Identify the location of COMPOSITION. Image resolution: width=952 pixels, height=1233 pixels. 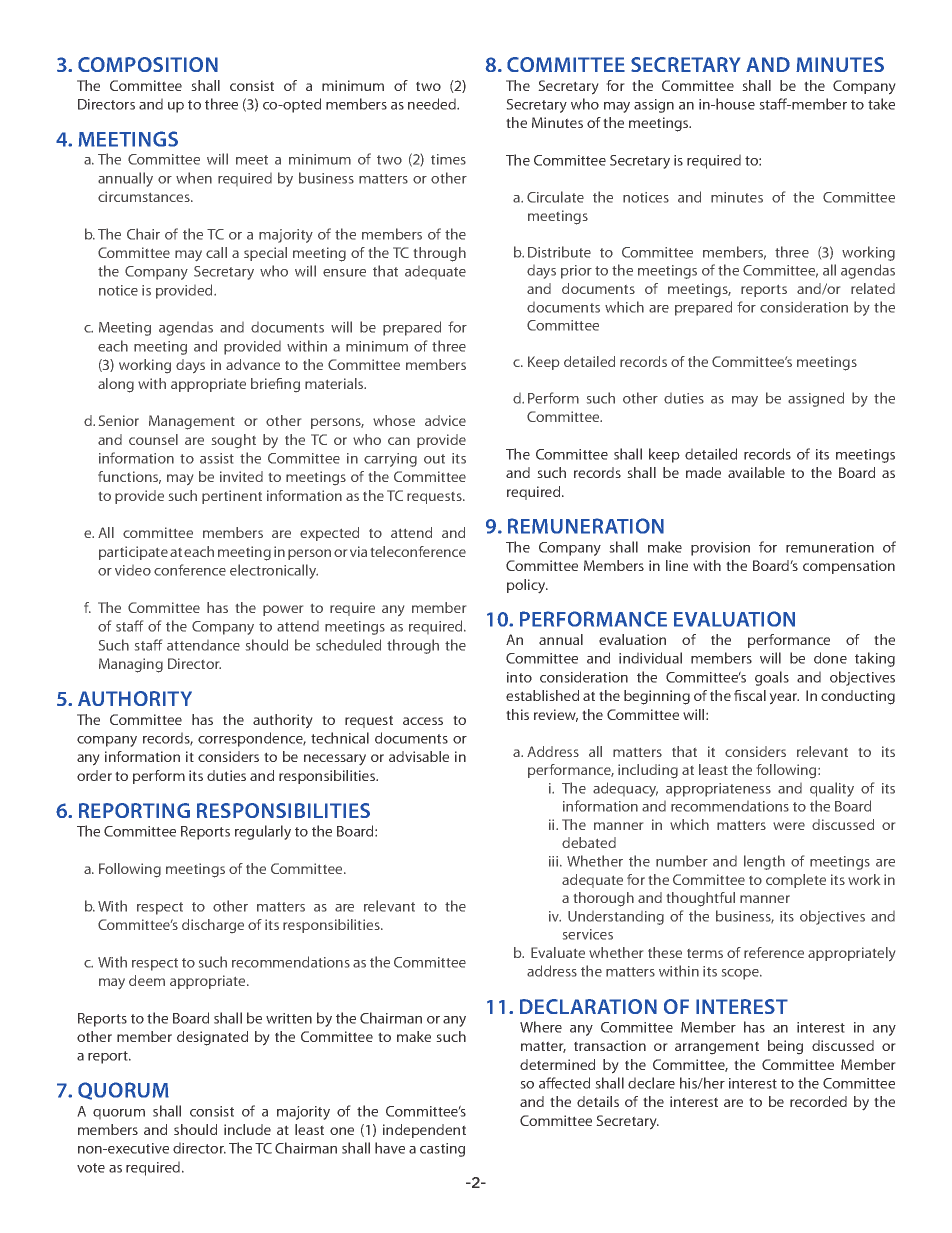
(148, 64).
